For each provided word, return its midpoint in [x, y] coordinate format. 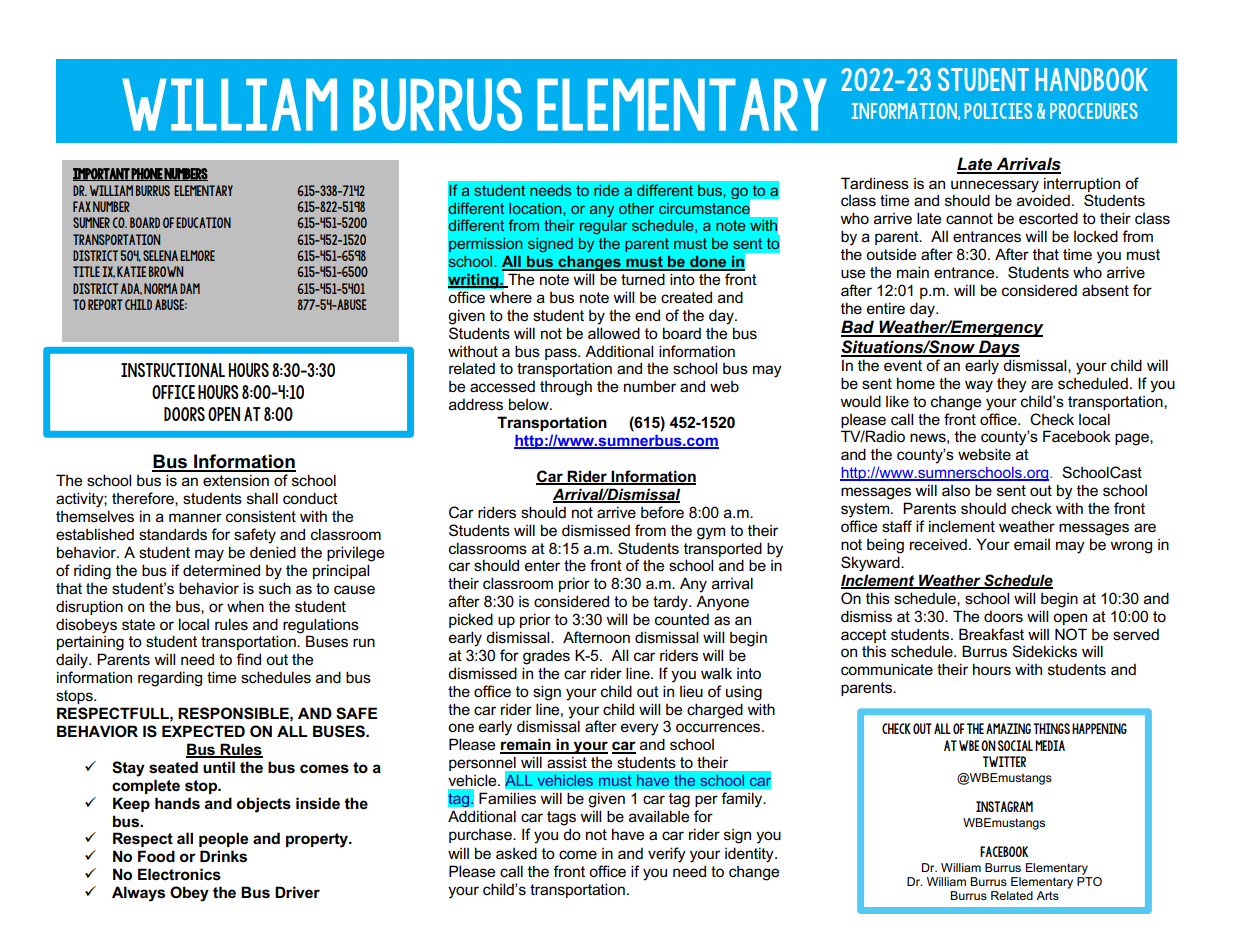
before [662, 512]
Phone [147, 174]
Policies [998, 111]
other [636, 208]
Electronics [179, 874]
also [956, 490]
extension [236, 480]
